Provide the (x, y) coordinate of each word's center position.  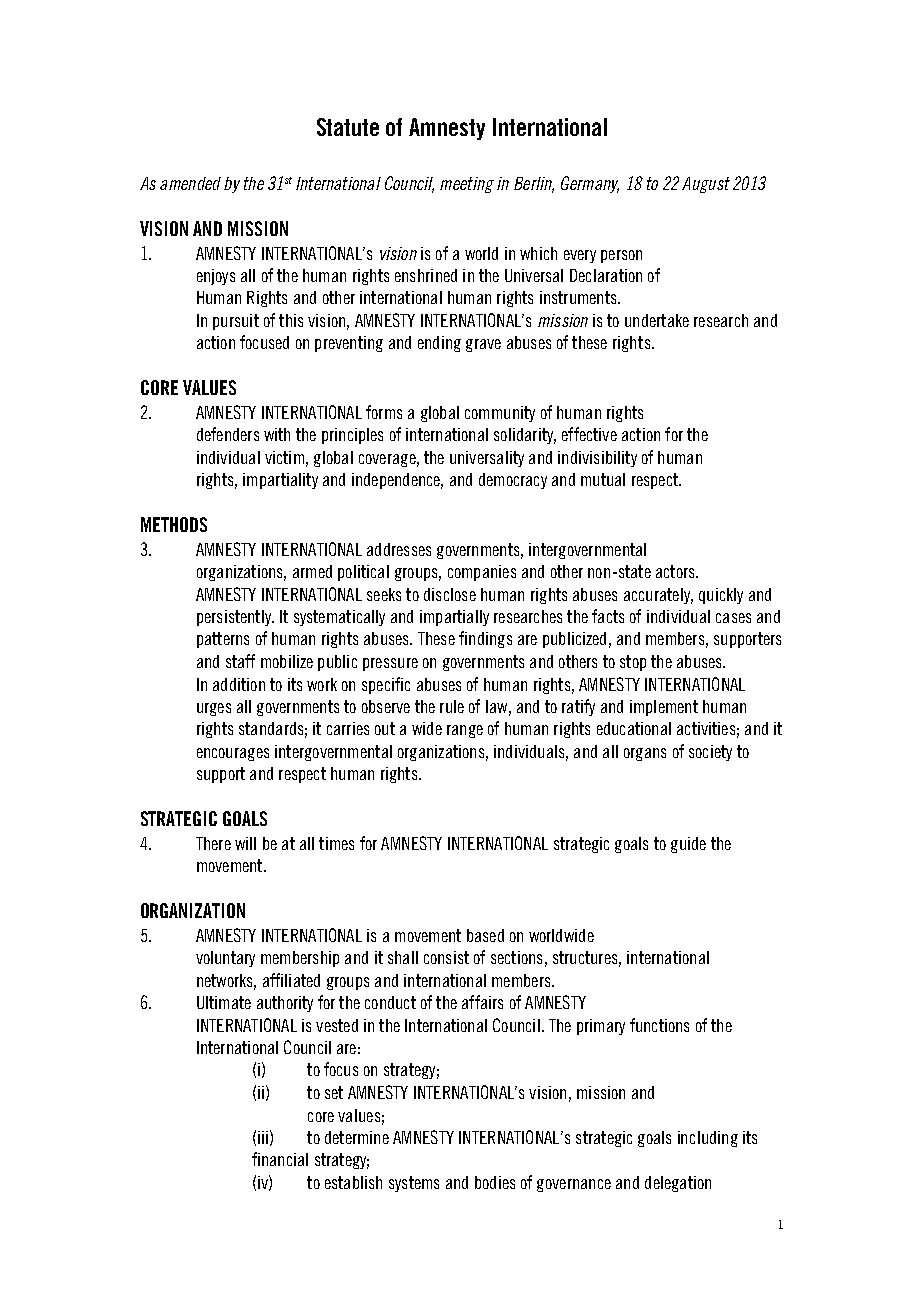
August (706, 185)
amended (190, 183)
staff (240, 661)
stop (633, 663)
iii (263, 1137)
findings (485, 639)
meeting (467, 185)
